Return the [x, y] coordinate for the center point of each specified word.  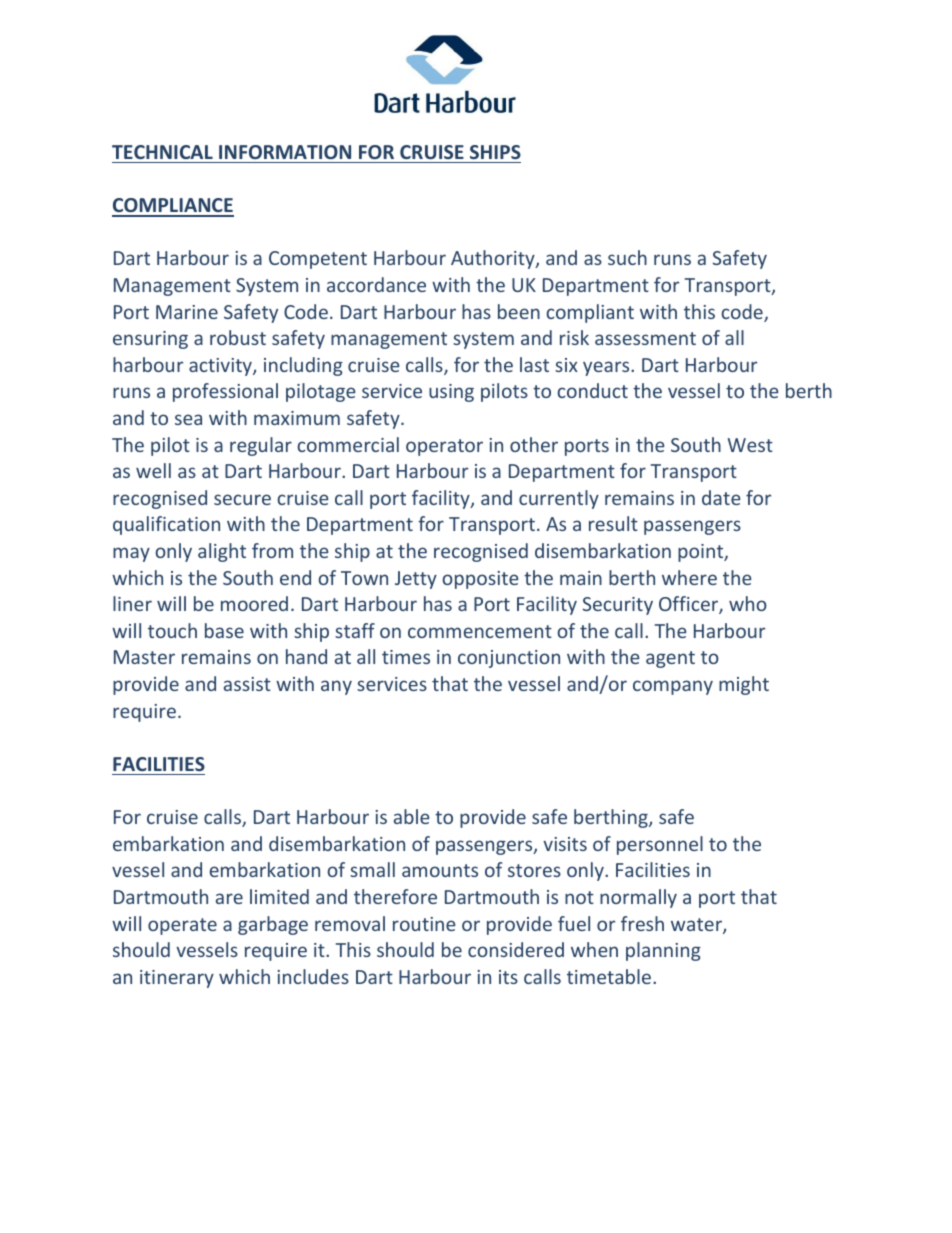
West [750, 445]
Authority [494, 259]
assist [247, 684]
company [673, 687]
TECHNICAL [162, 152]
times [406, 657]
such [627, 257]
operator [444, 447]
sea [188, 419]
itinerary [177, 979]
